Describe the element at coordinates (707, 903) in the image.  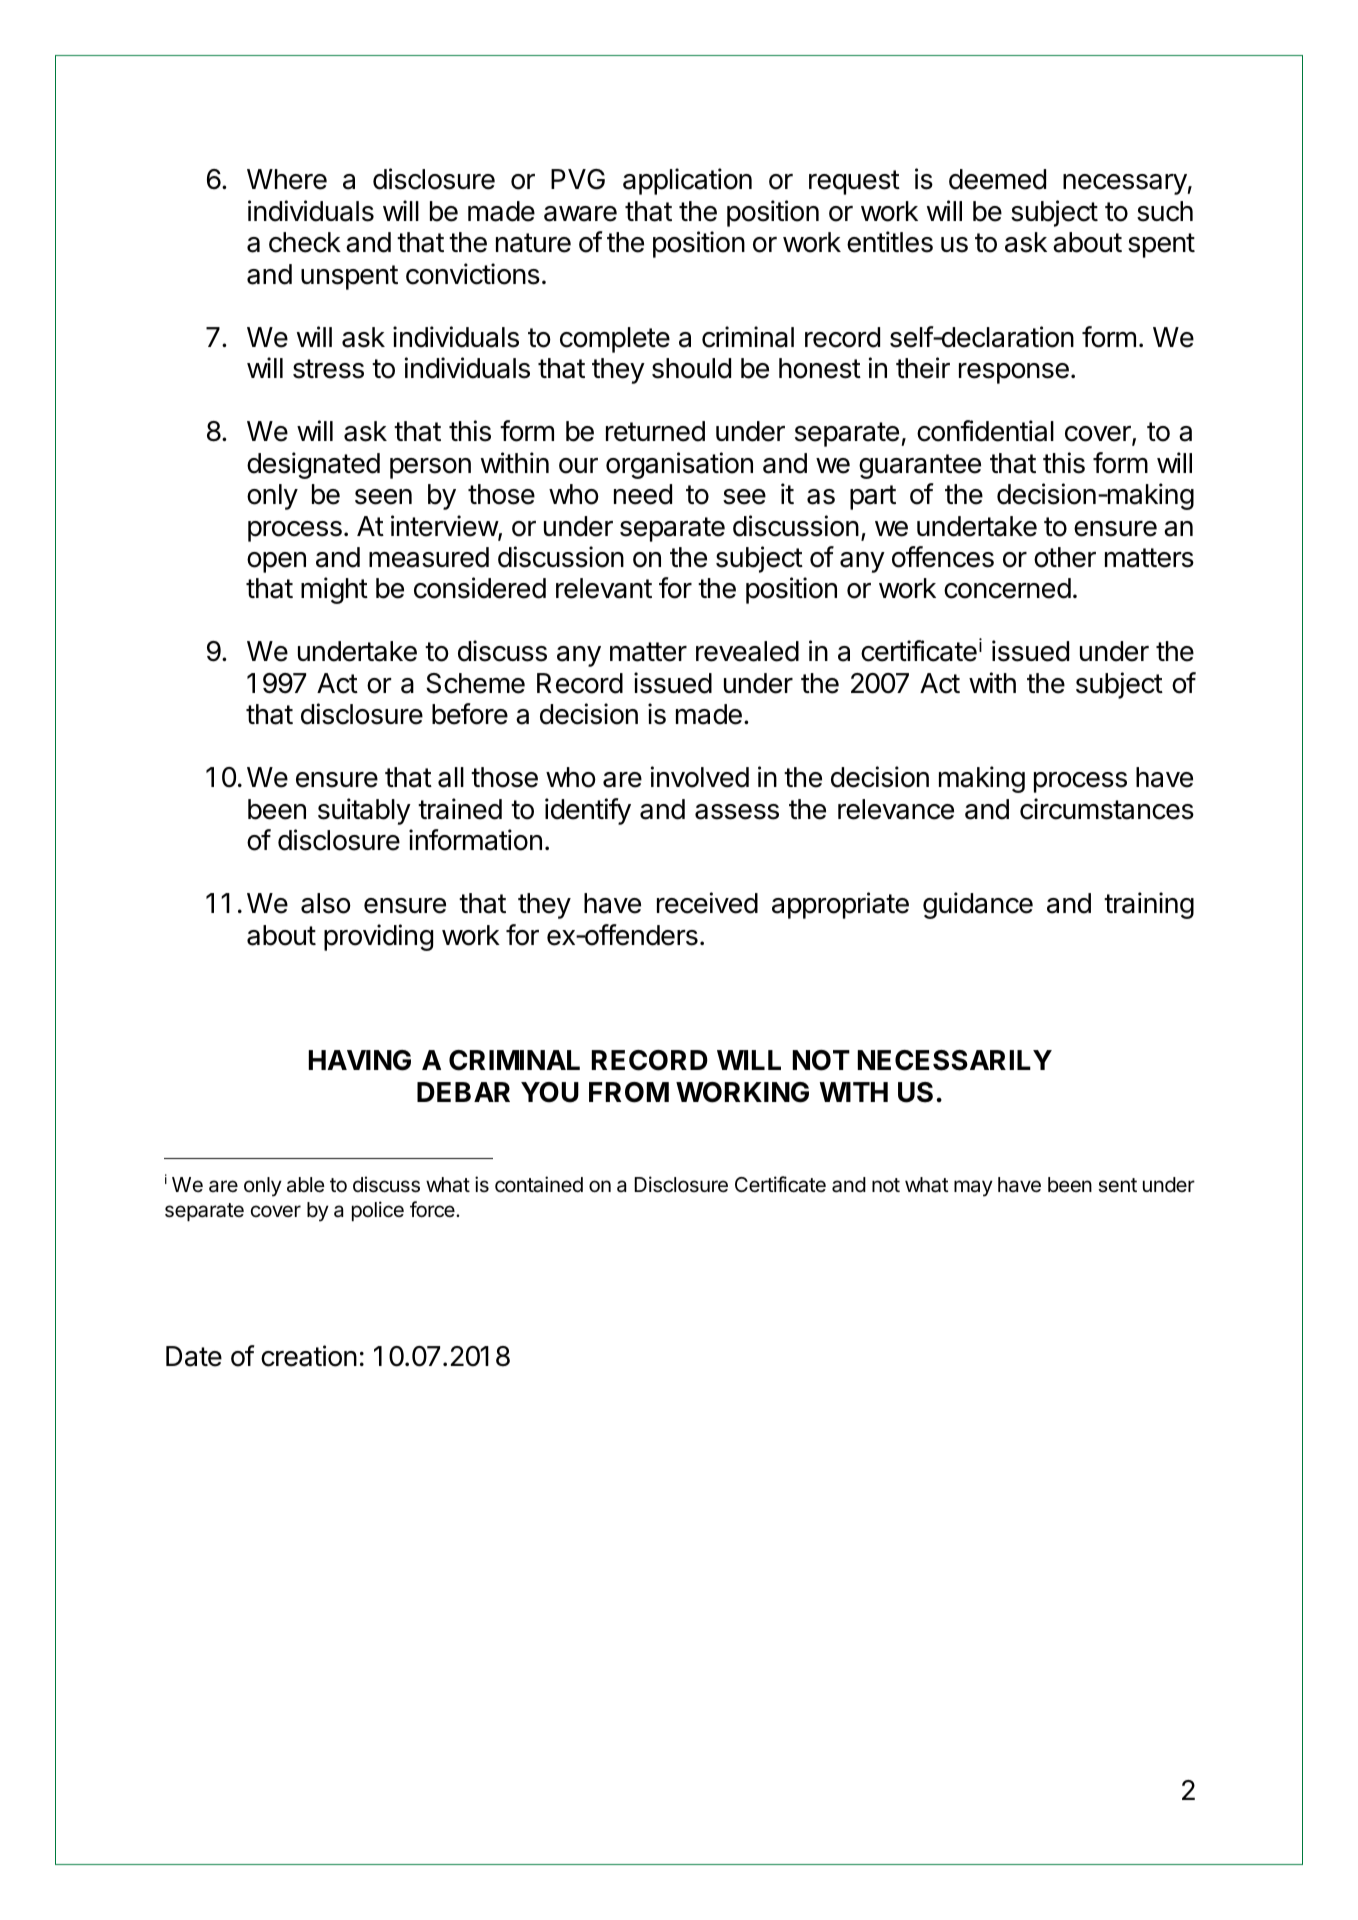
I see `received` at that location.
